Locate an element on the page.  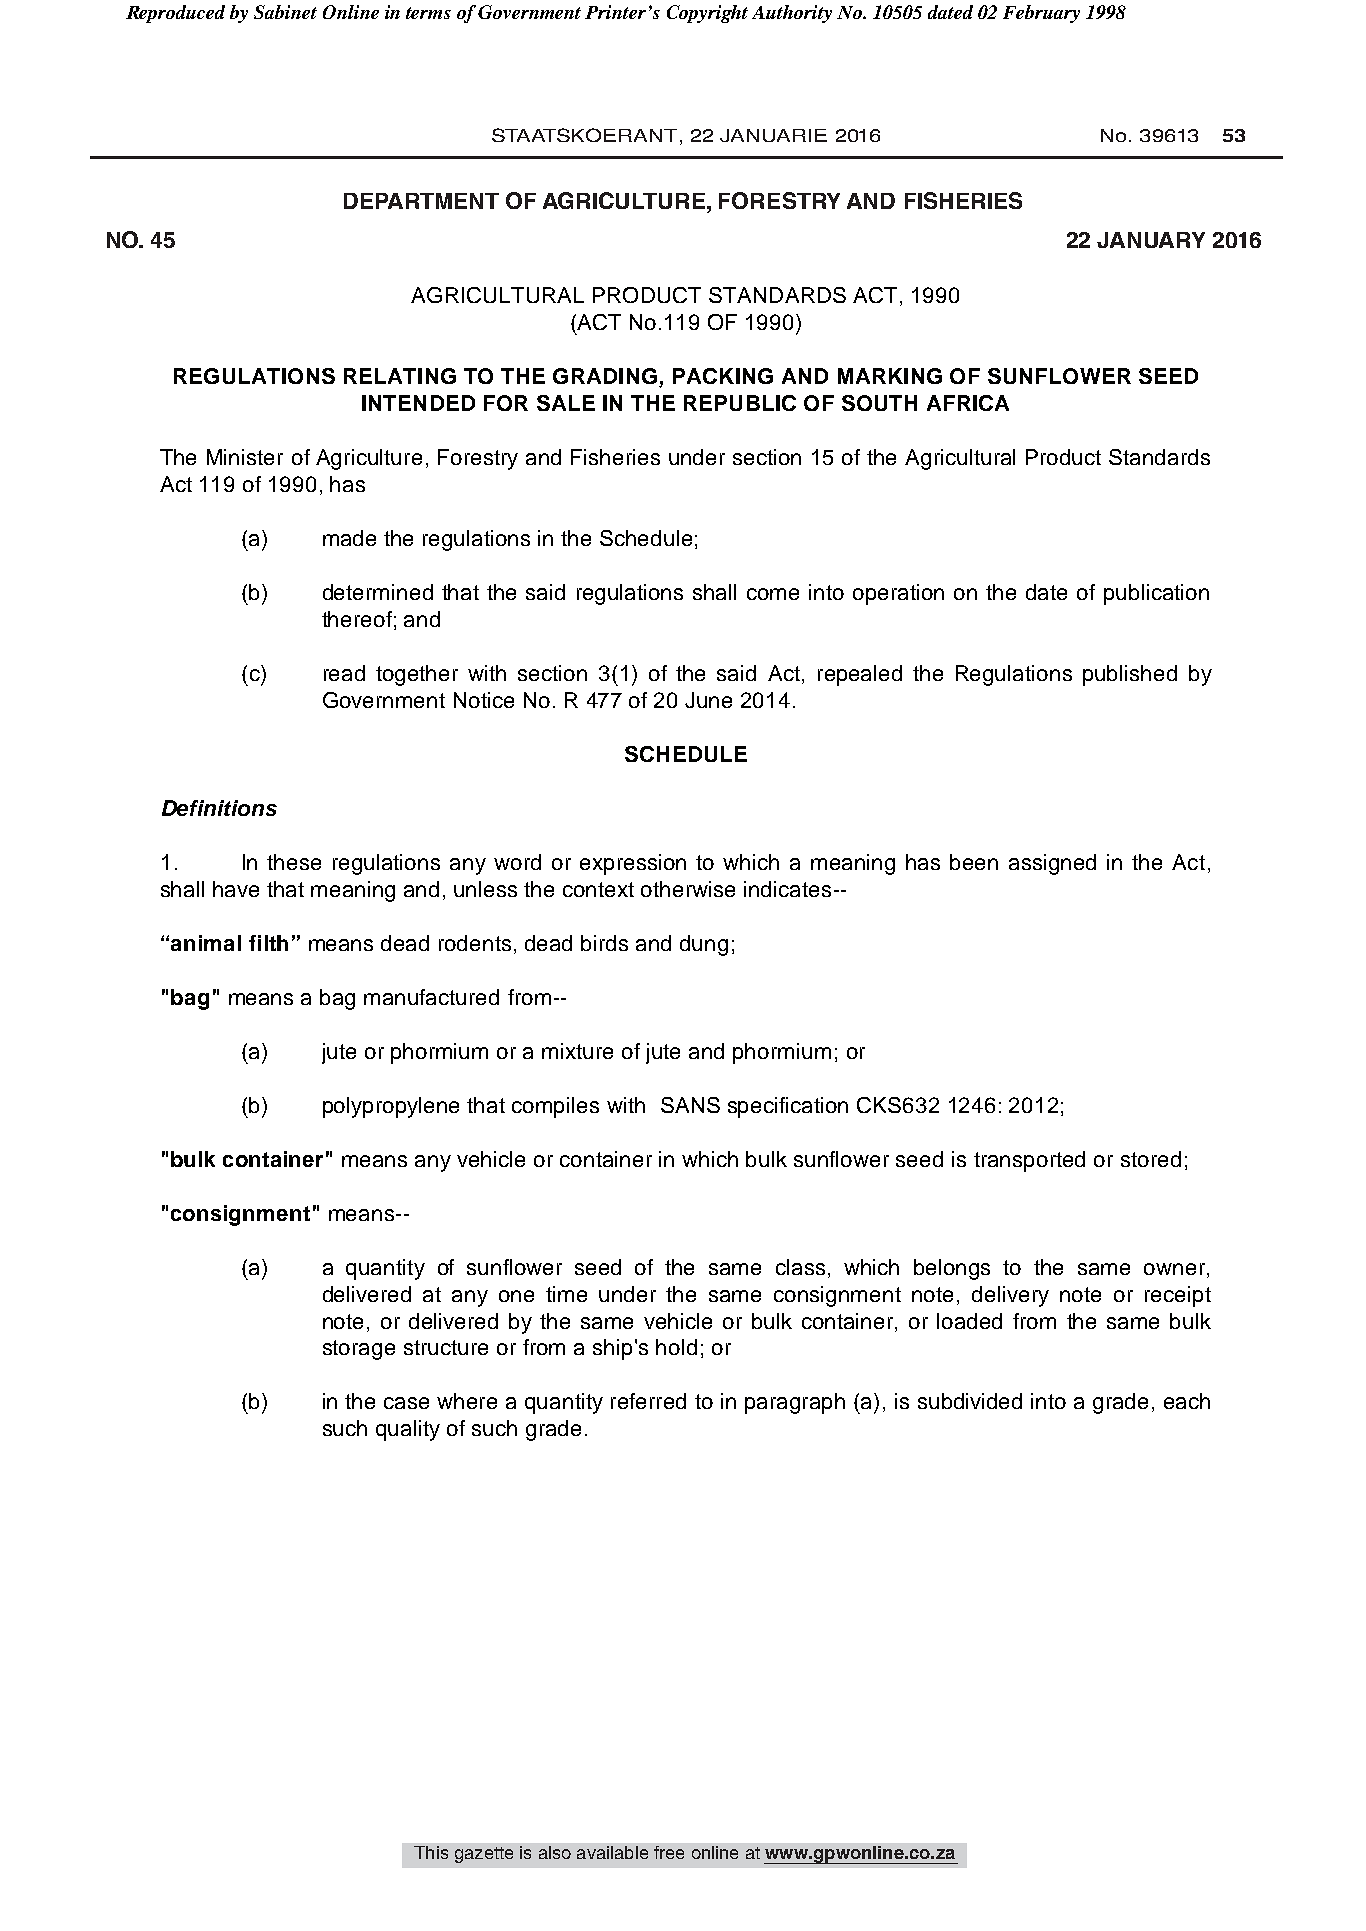
This is located at coordinates (431, 1852).
